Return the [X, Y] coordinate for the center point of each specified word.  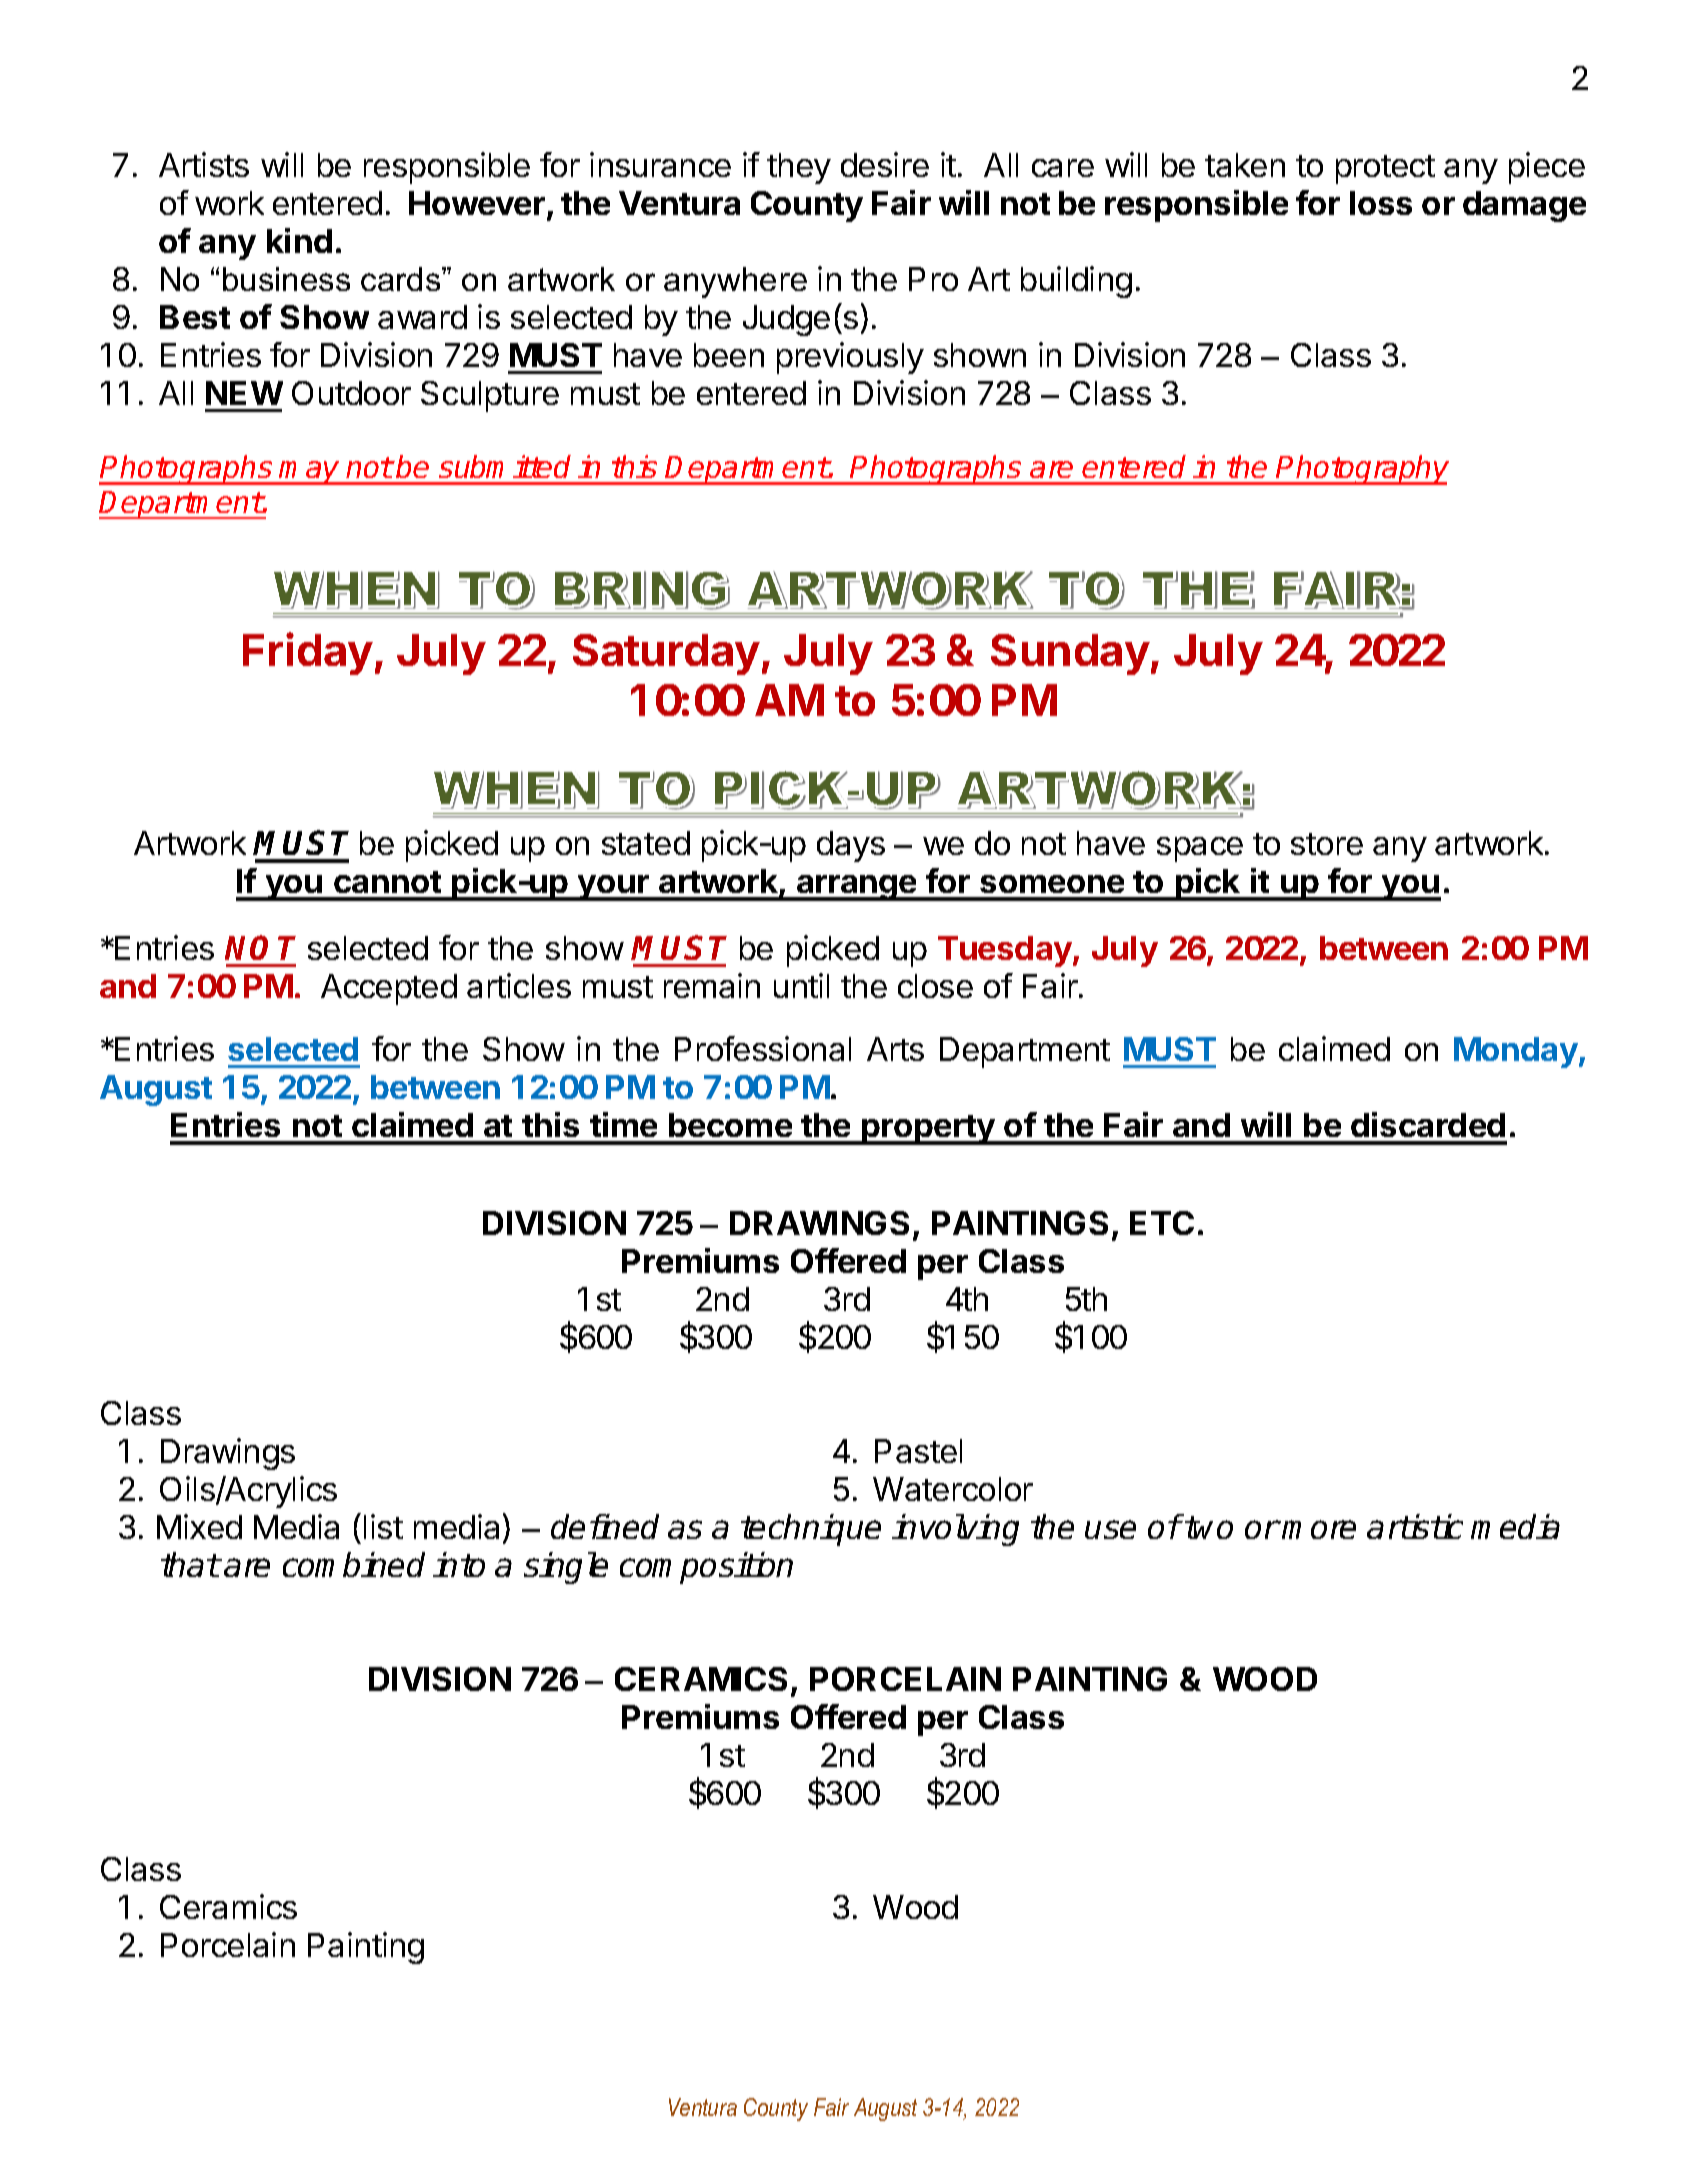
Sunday [1070, 654]
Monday [1517, 1052]
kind [299, 240]
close [935, 986]
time [623, 1124]
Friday [308, 653]
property [928, 1130]
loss [1381, 203]
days [851, 846]
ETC [1162, 1223]
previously [850, 358]
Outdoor [351, 393]
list [383, 1526]
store [1327, 844]
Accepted [389, 989]
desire [885, 164]
